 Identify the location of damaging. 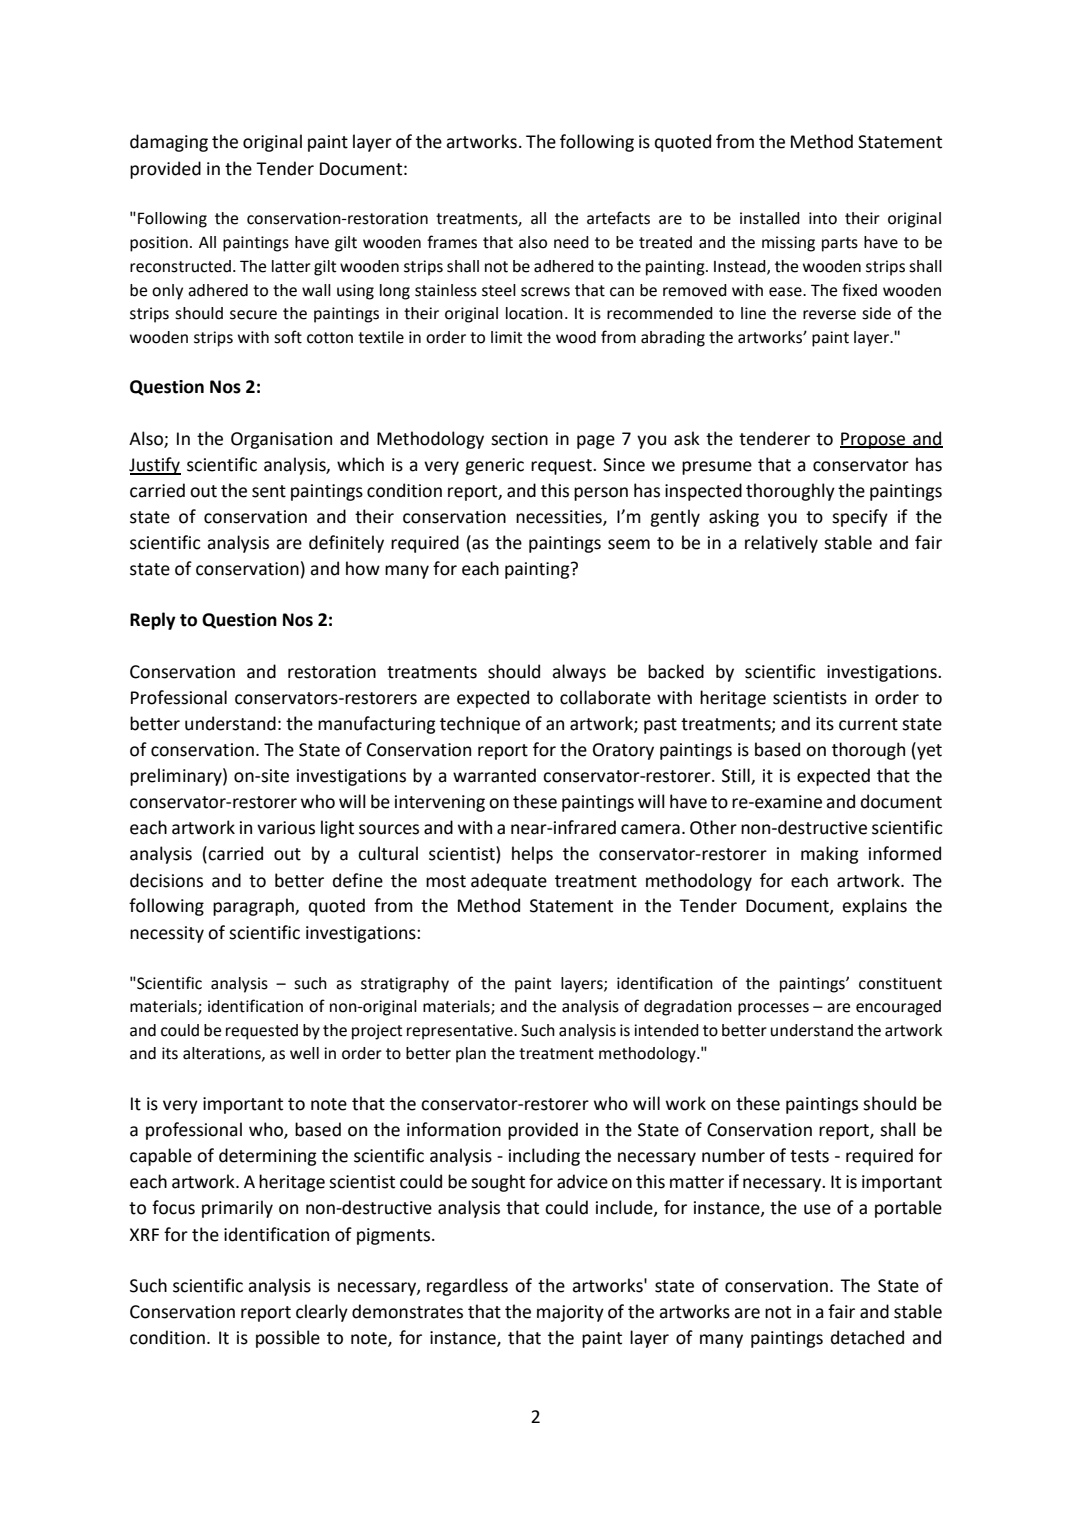
(169, 143).
